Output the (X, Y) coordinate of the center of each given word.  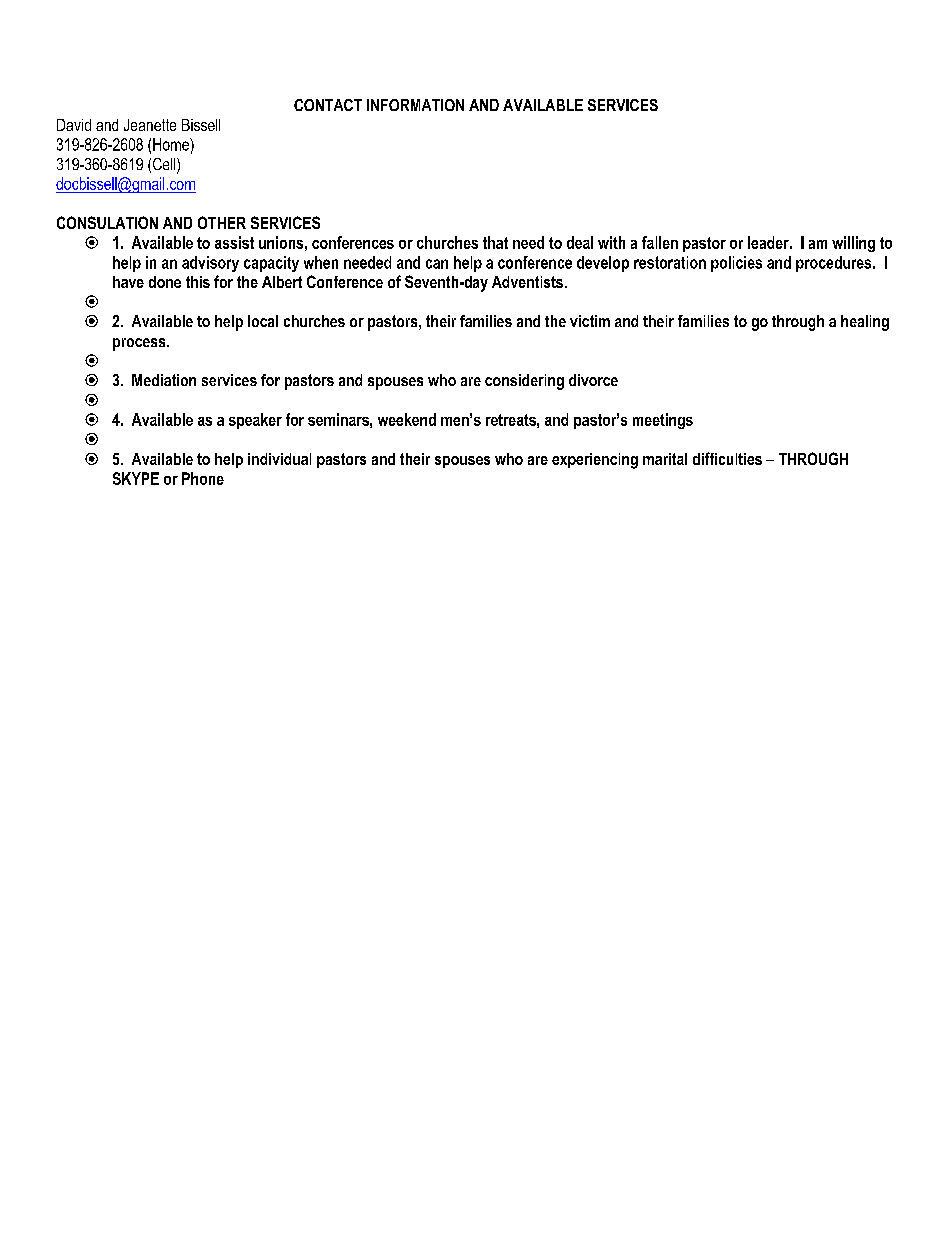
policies (736, 264)
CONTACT (328, 105)
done (165, 282)
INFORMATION (415, 105)
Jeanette (150, 125)
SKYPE (136, 478)
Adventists (527, 282)
